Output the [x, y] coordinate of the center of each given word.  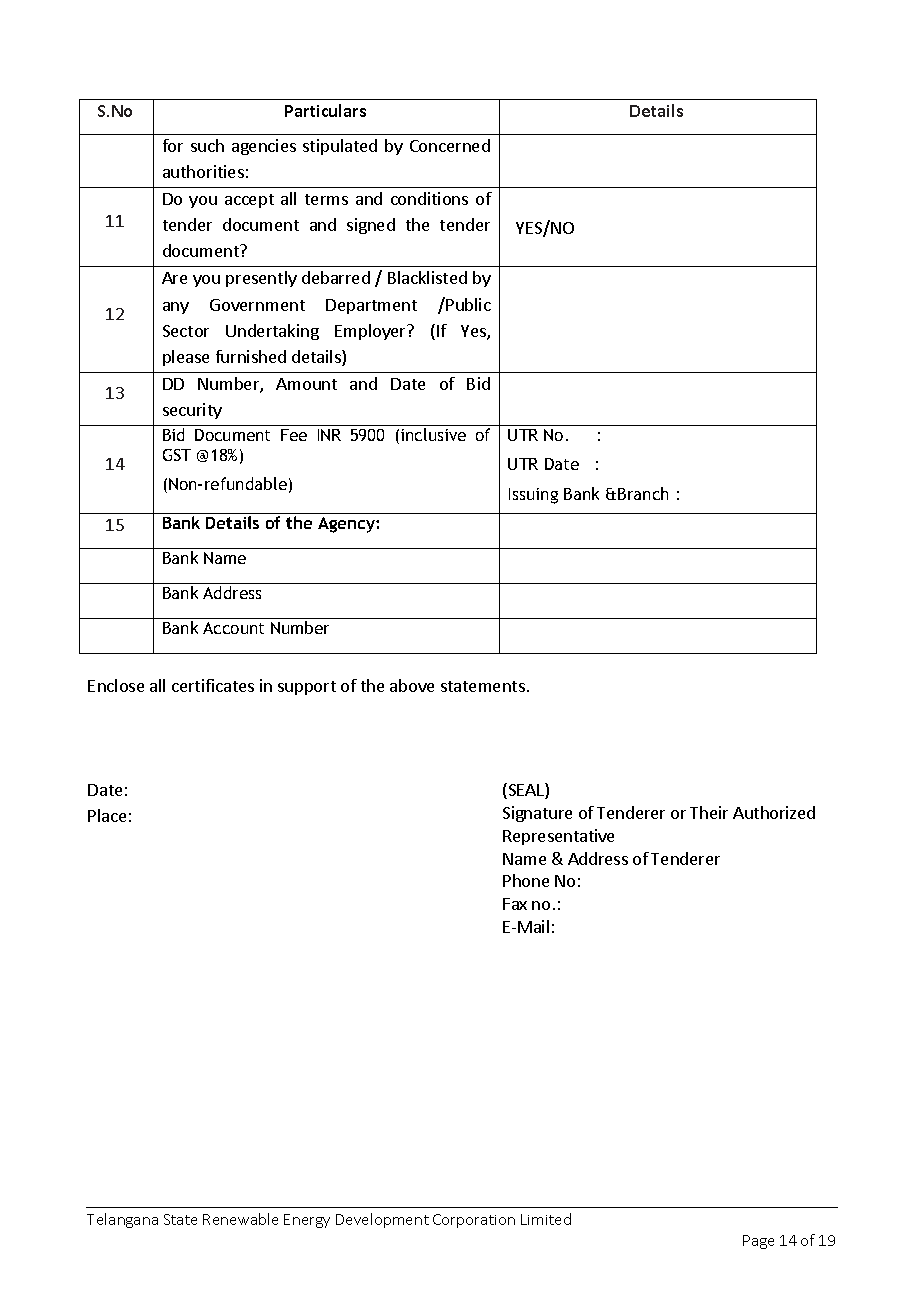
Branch [643, 493]
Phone [526, 880]
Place [107, 815]
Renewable [240, 1219]
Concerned [450, 145]
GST [177, 455]
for [173, 145]
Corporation [474, 1221]
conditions [429, 198]
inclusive [433, 434]
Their [709, 812]
